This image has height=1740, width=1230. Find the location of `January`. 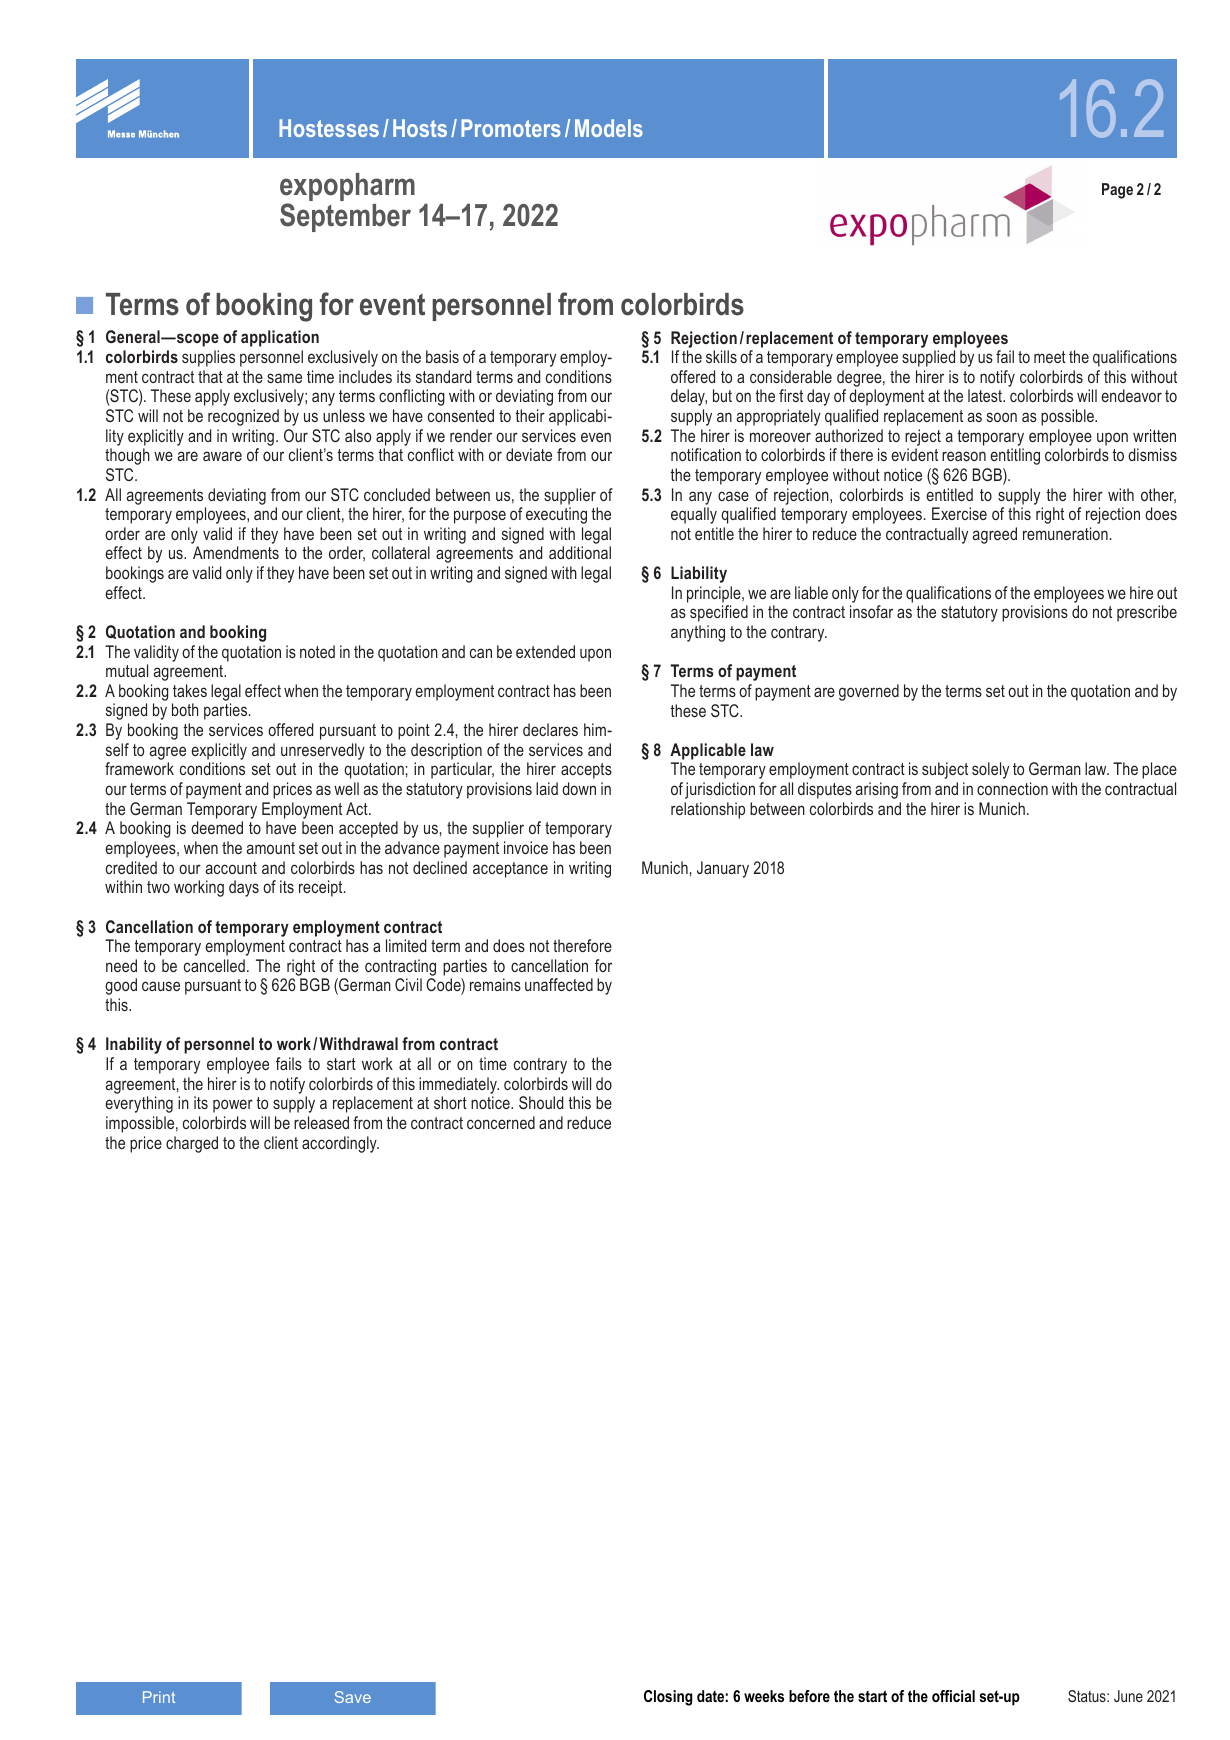

January is located at coordinates (723, 869).
